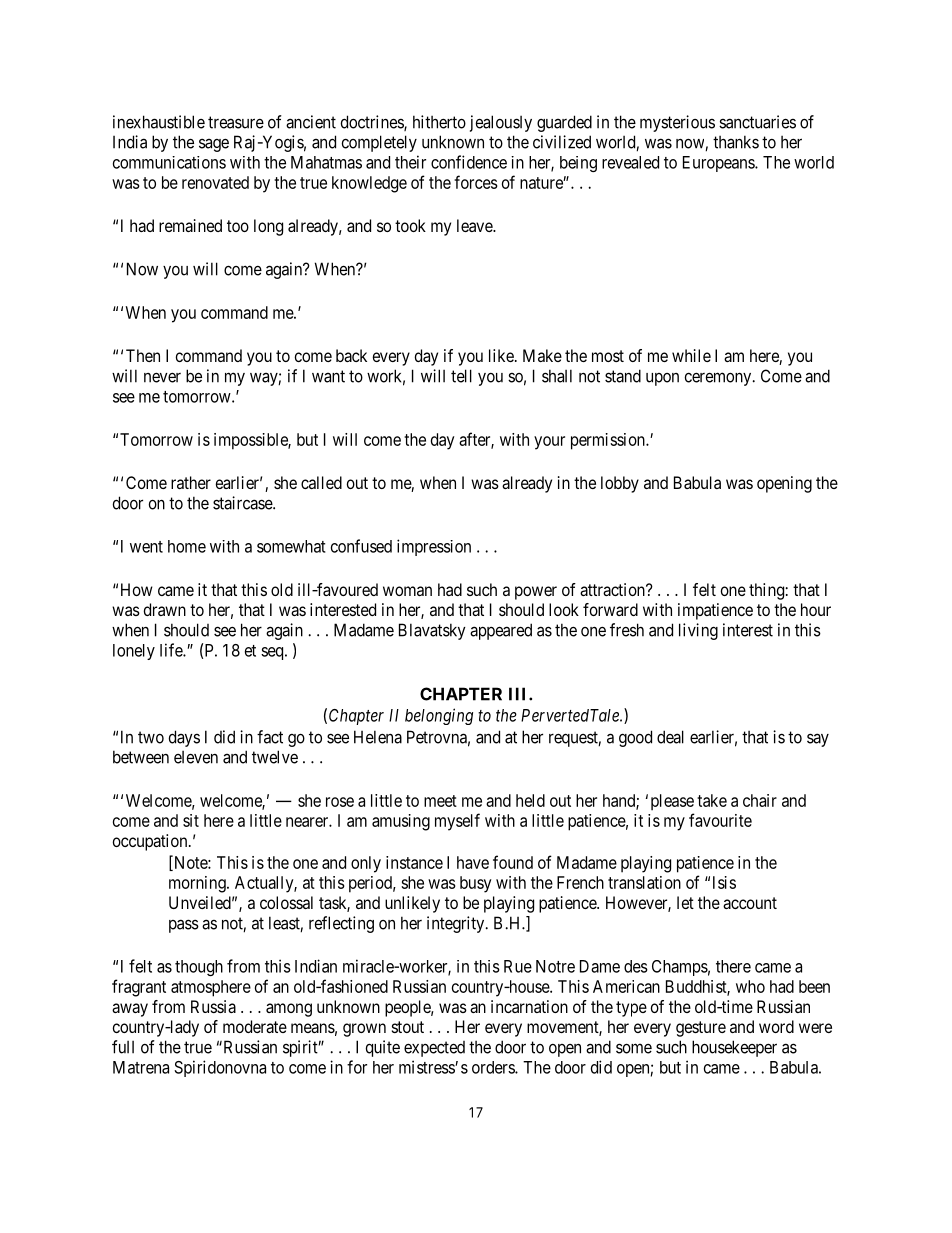 Image resolution: width=952 pixels, height=1233 pixels. Describe the element at coordinates (255, 1026) in the image. I see `moderate` at that location.
